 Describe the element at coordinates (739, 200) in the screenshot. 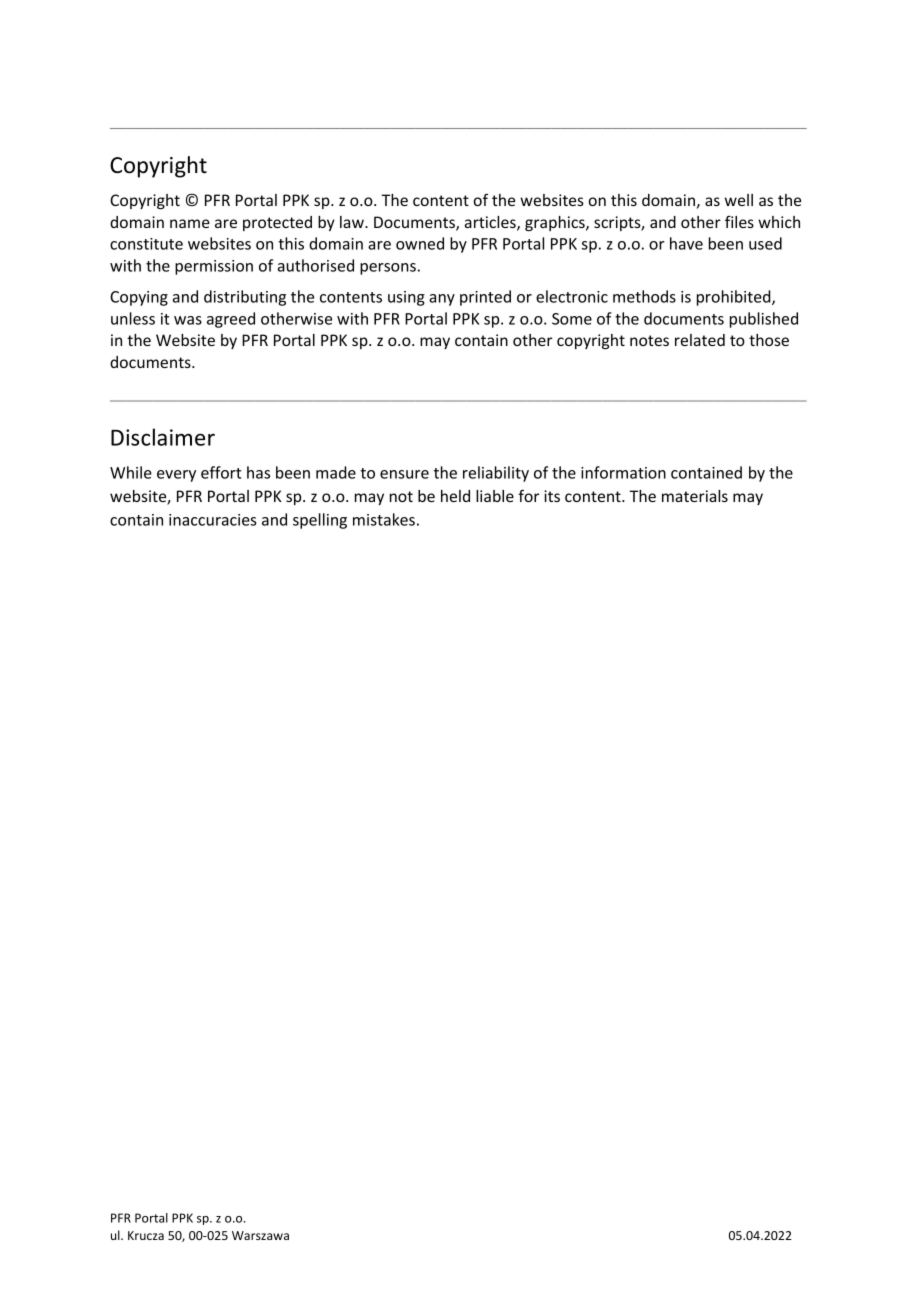

I see `well` at that location.
